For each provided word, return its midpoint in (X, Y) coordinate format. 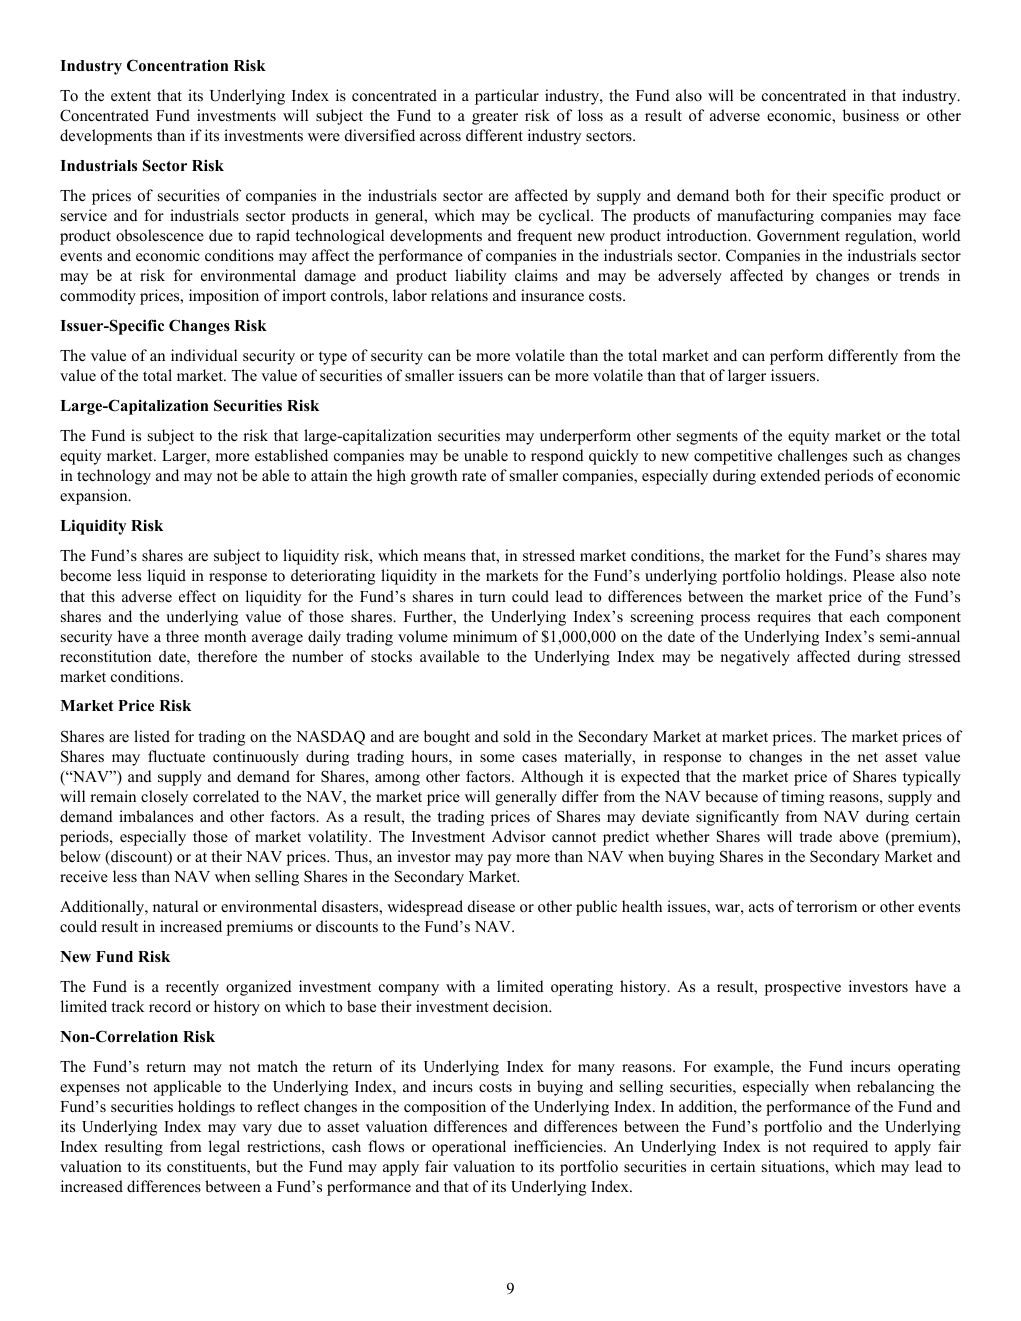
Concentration (178, 65)
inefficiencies (559, 1146)
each (865, 616)
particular (507, 97)
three (182, 636)
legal (224, 1148)
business (871, 115)
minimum (485, 636)
